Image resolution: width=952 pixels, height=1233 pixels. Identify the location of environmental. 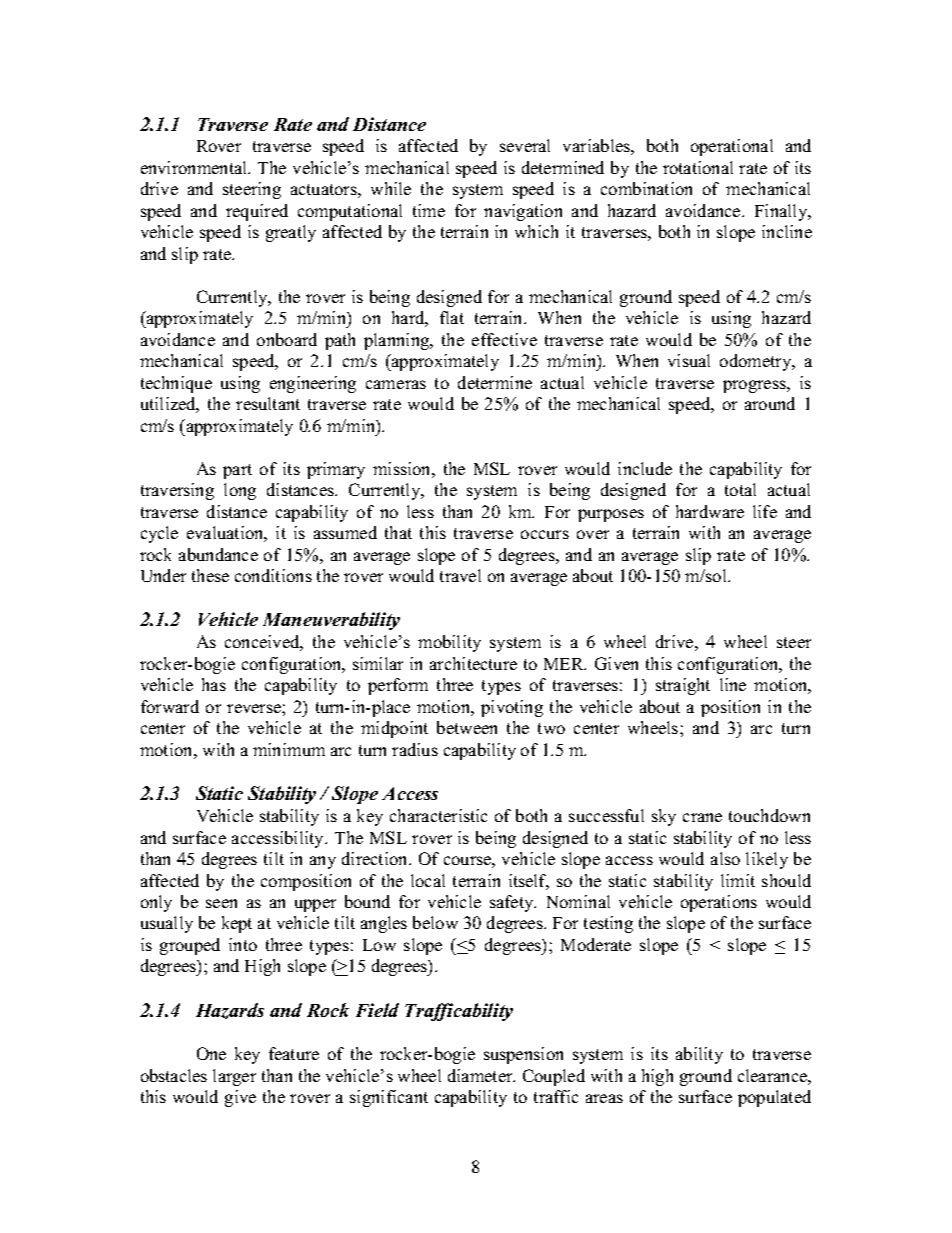
(195, 167).
